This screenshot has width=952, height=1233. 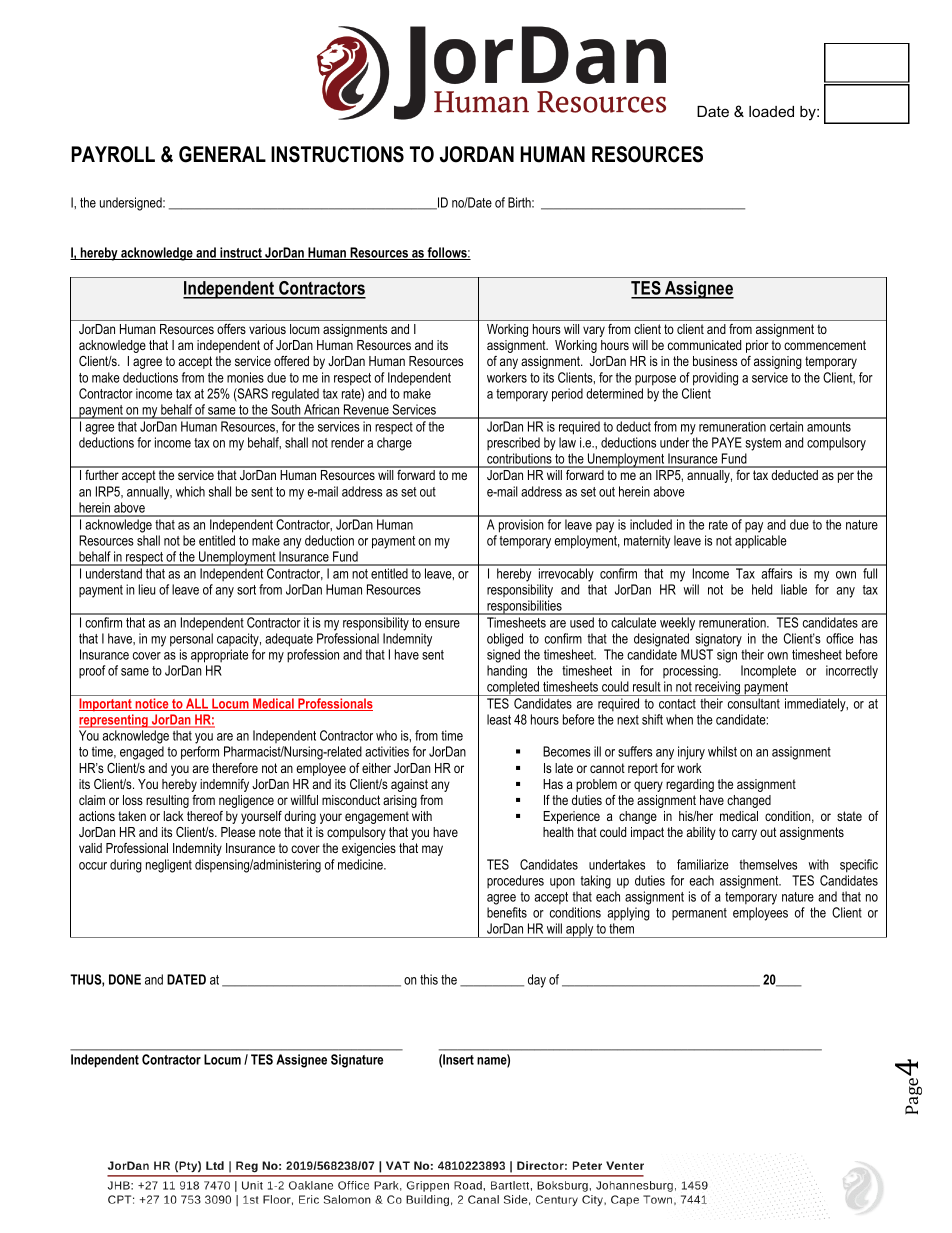 What do you see at coordinates (761, 542) in the screenshot?
I see `applicable` at bounding box center [761, 542].
